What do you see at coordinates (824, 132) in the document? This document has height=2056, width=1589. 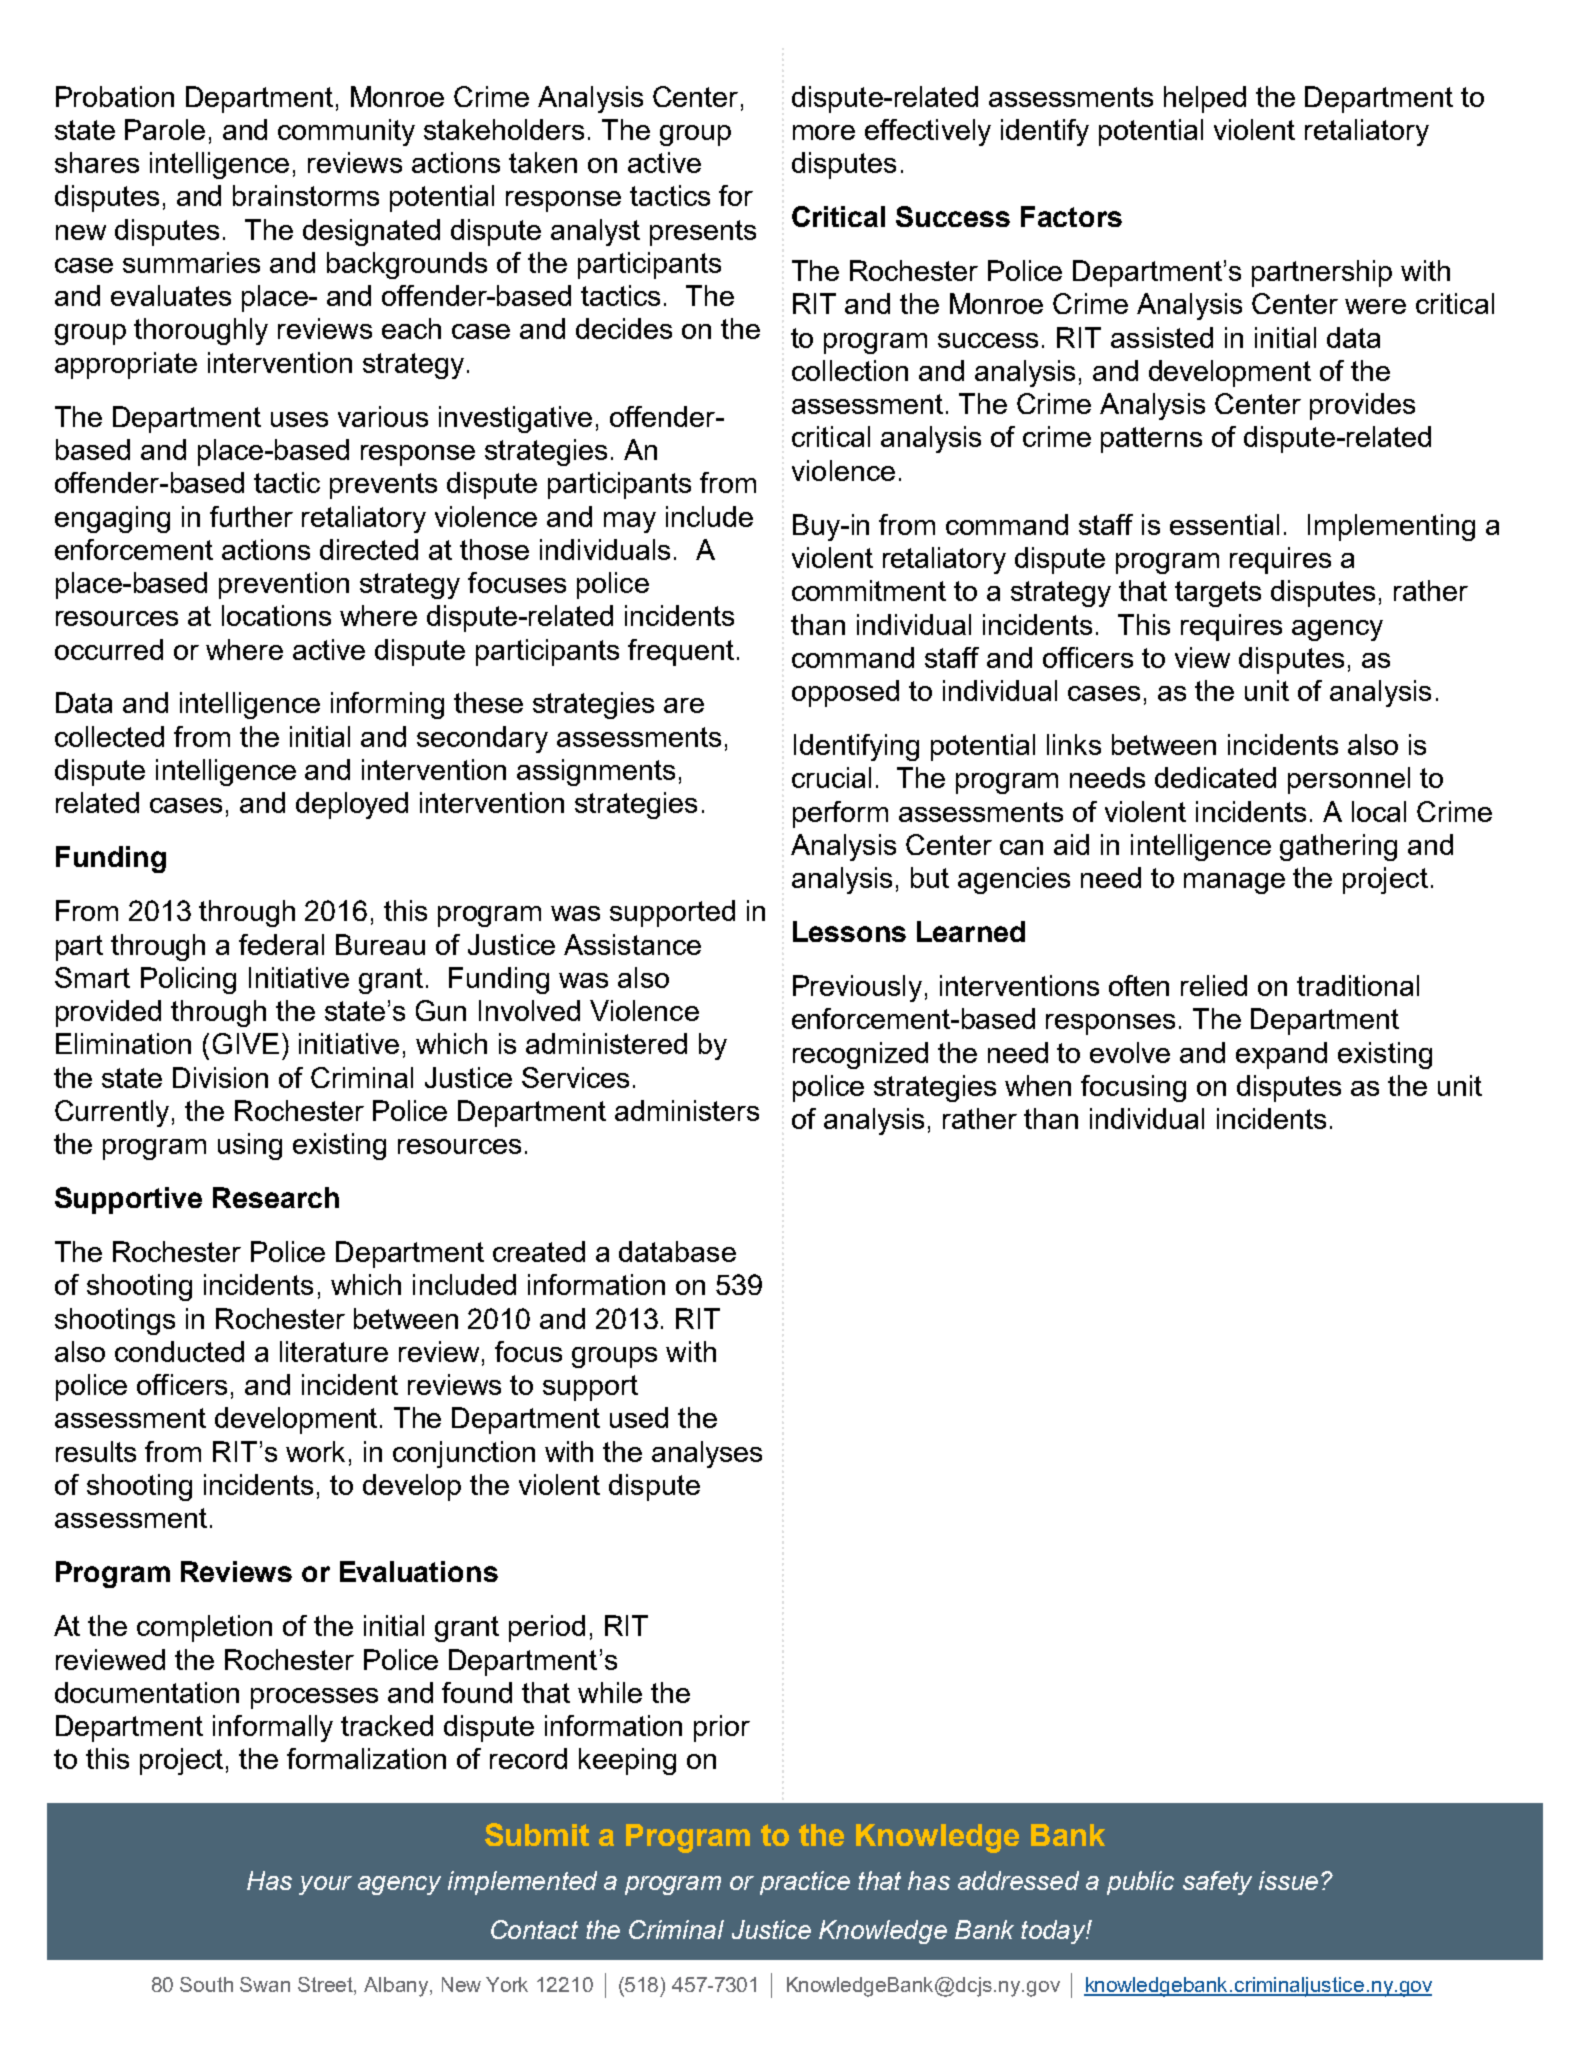 I see `more` at bounding box center [824, 132].
